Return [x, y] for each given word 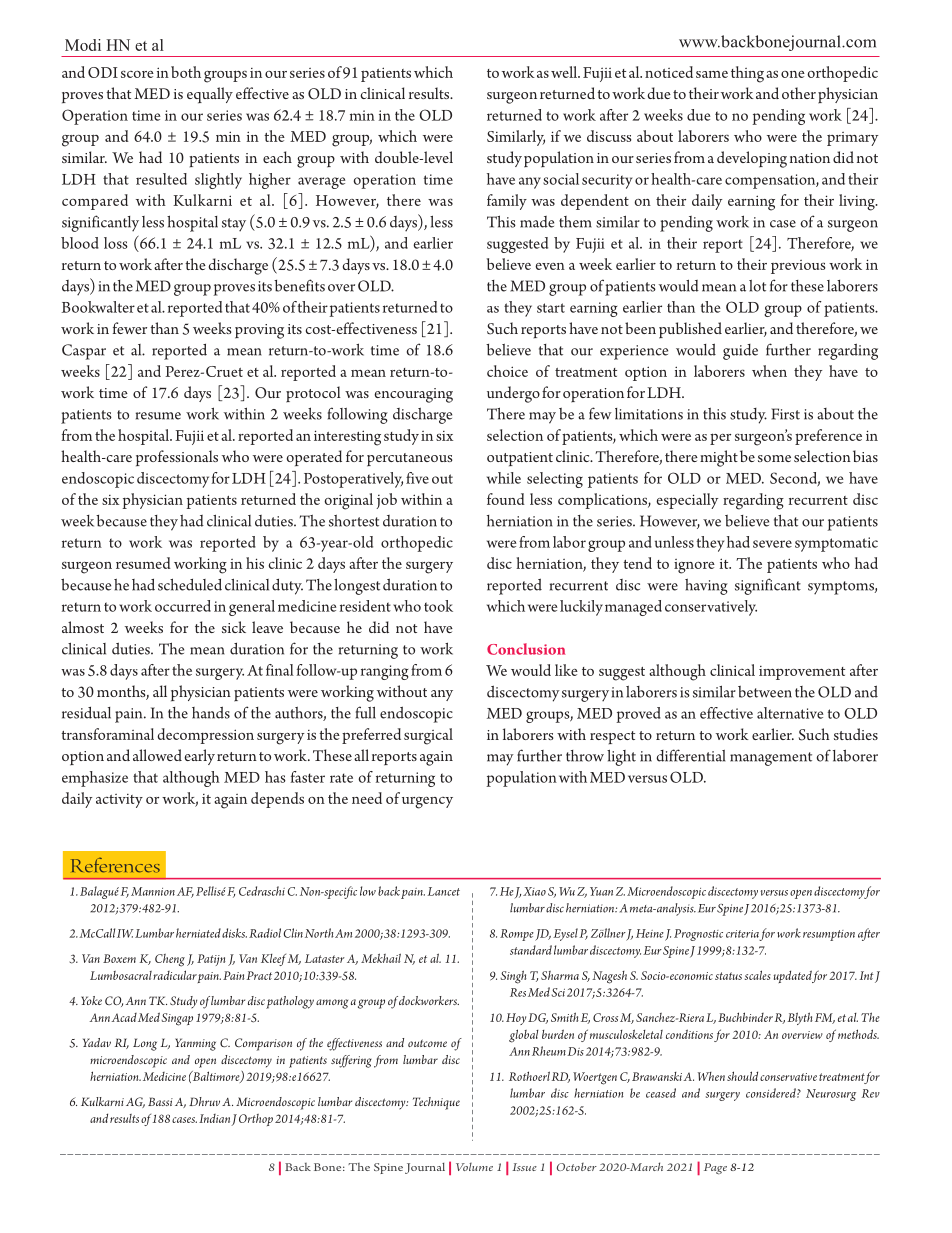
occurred [183, 606]
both [186, 72]
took [438, 606]
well [565, 72]
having [706, 587]
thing [747, 74]
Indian [214, 1118]
